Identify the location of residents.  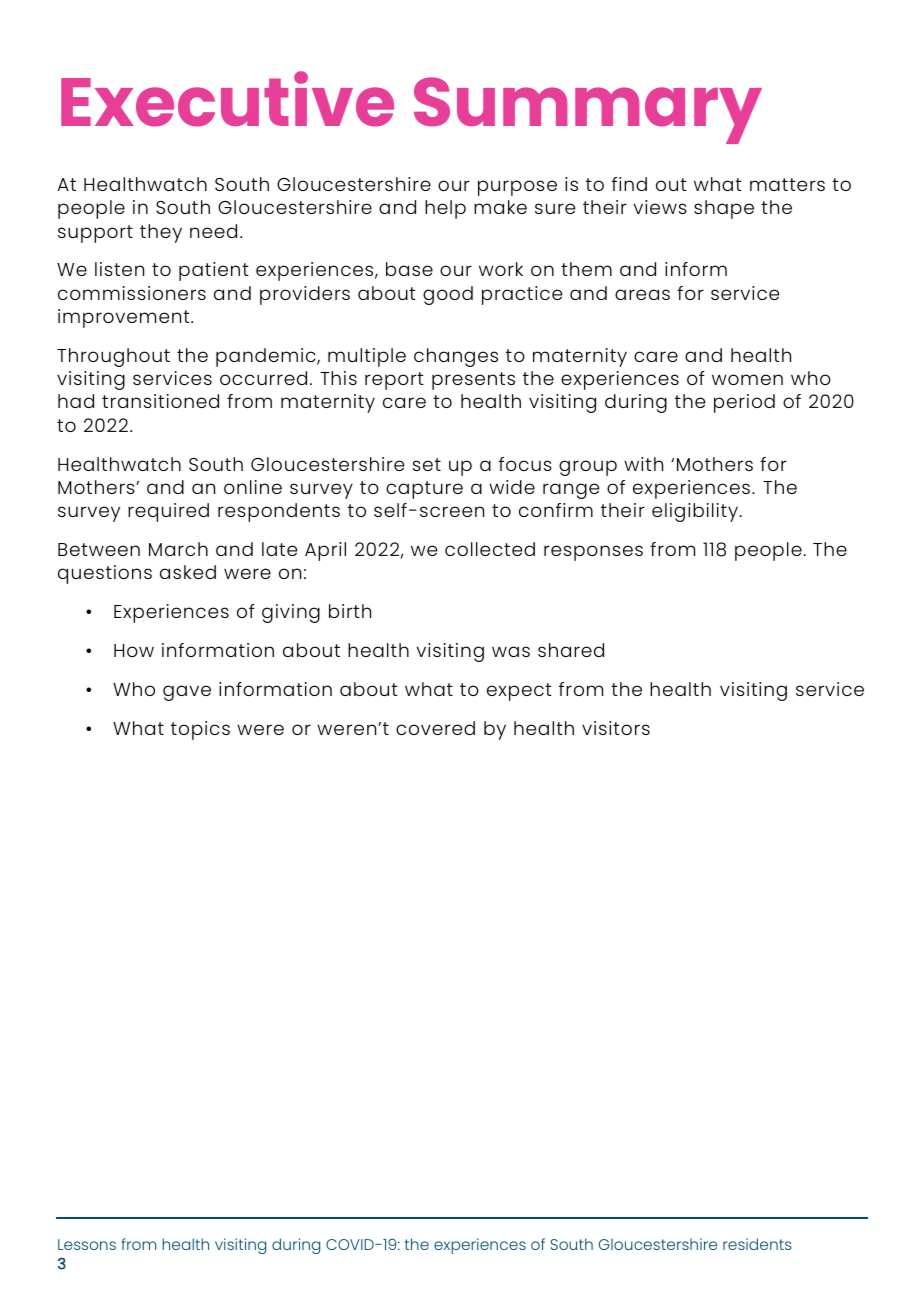
(757, 1244).
